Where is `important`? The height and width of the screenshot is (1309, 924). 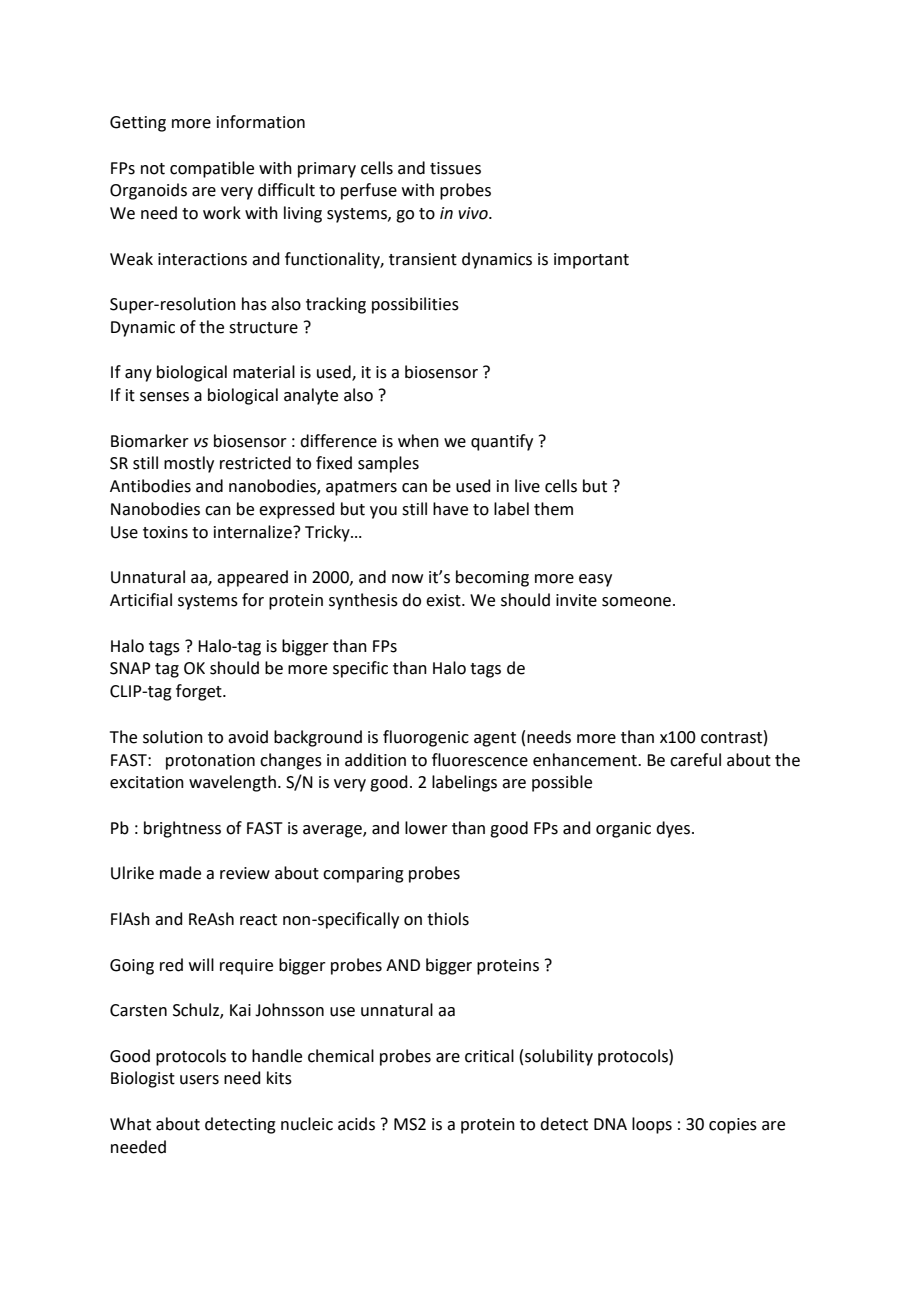
important is located at coordinates (591, 261).
